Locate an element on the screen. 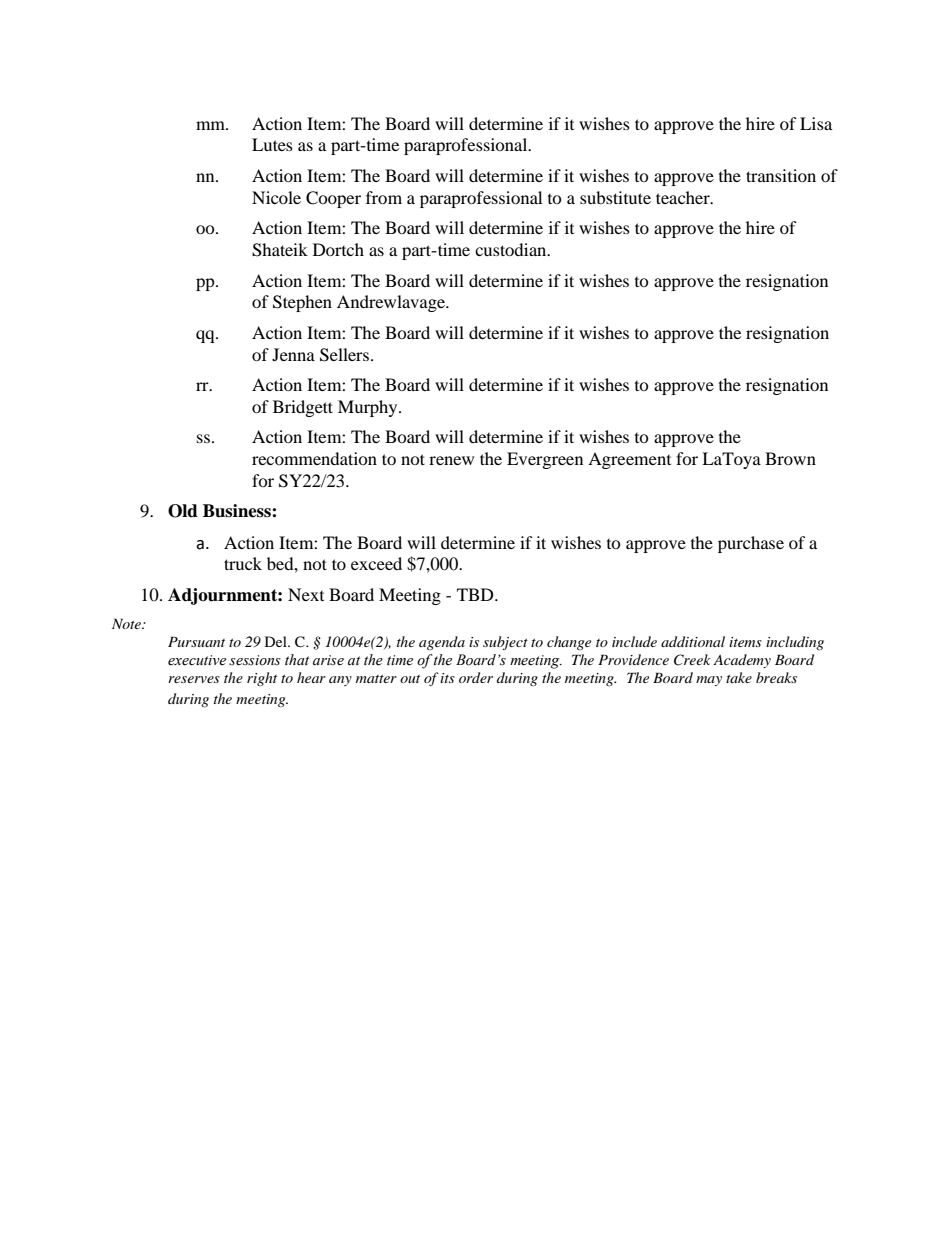 Image resolution: width=952 pixels, height=1233 pixels. Nicole is located at coordinates (276, 197).
